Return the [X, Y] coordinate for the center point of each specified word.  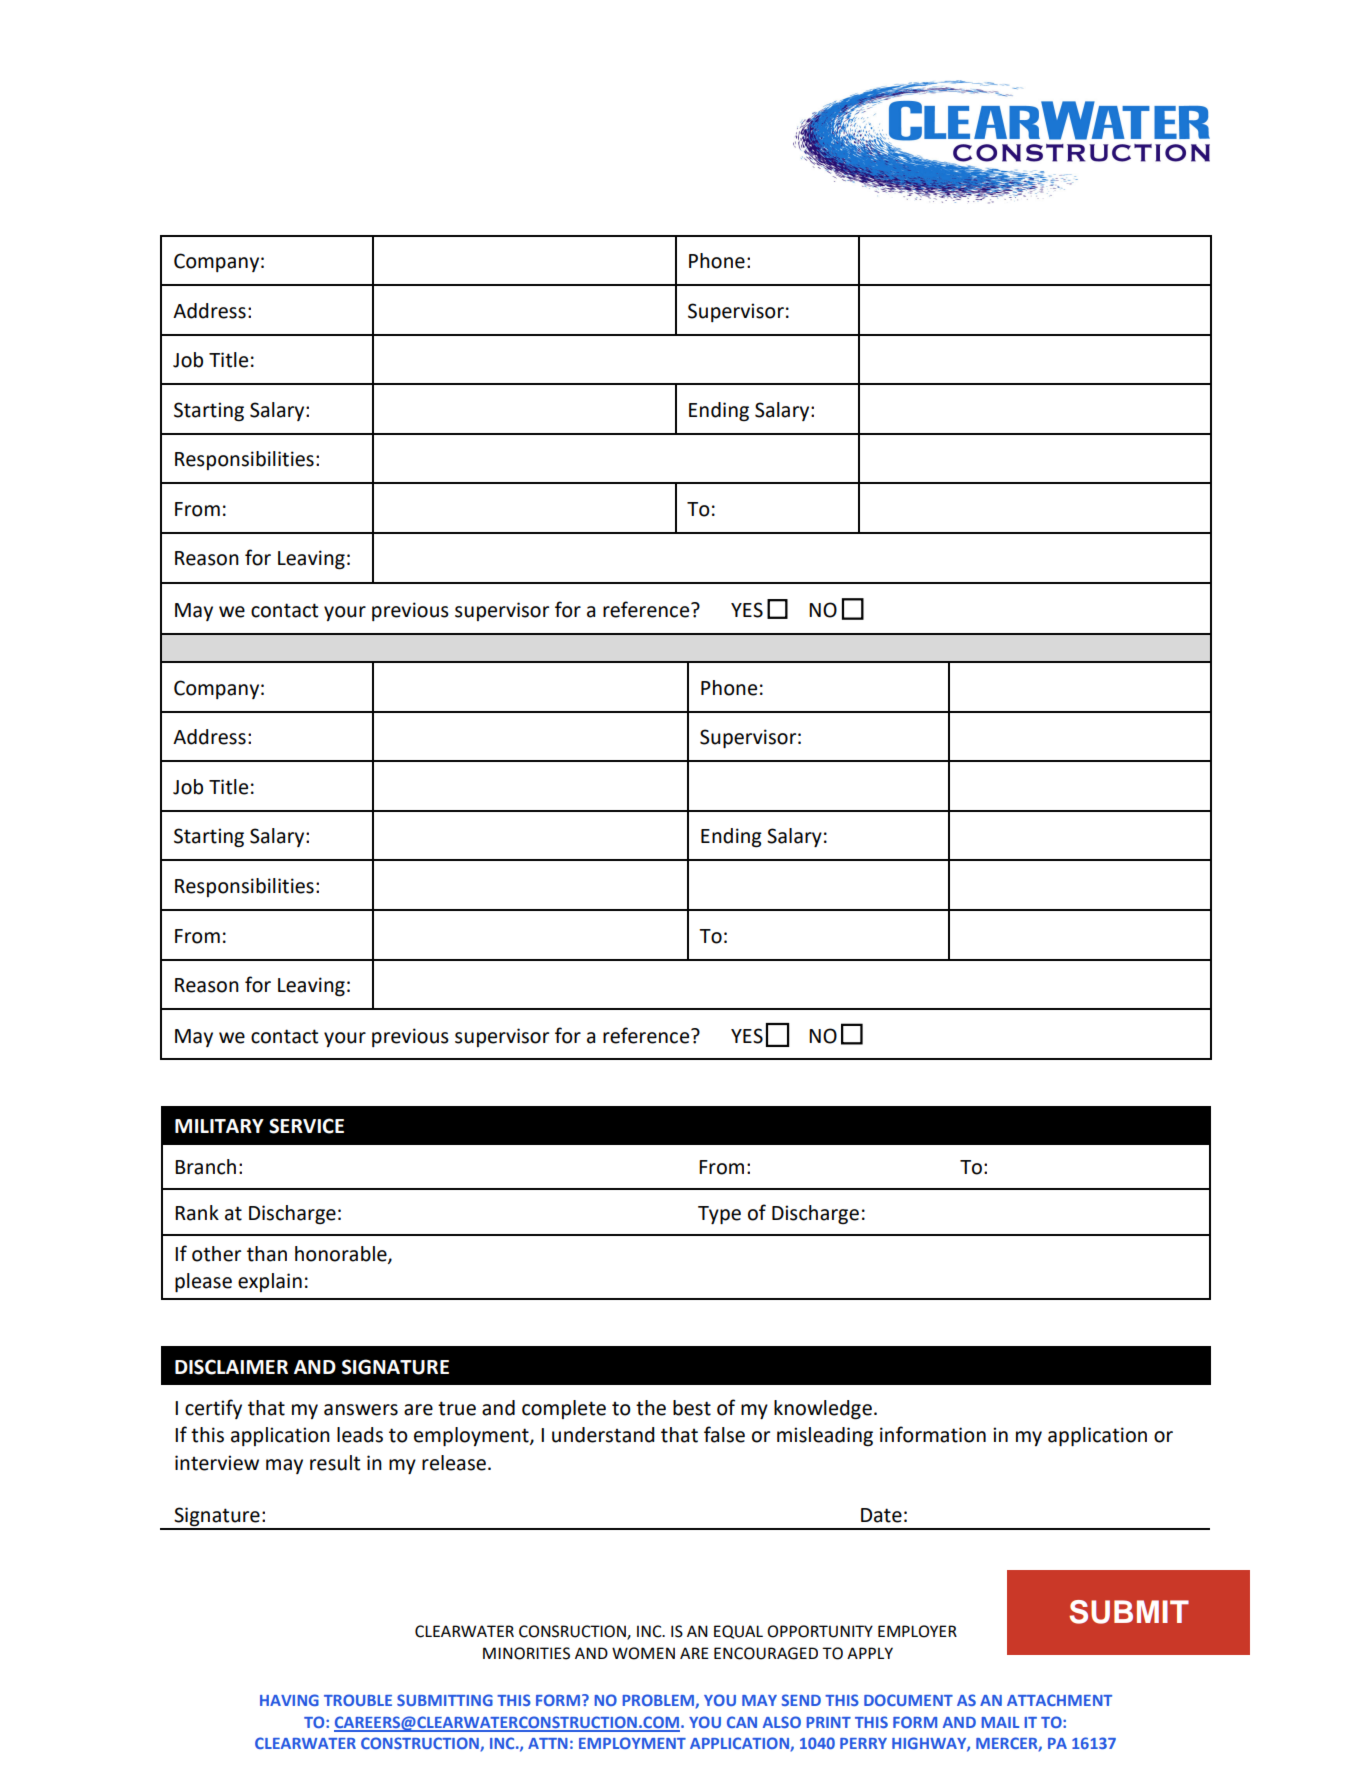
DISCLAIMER [231, 1367]
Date [881, 1515]
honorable [342, 1255]
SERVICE [306, 1126]
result [335, 1463]
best [692, 1408]
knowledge [823, 1410]
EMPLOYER [917, 1631]
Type [719, 1215]
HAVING [289, 1700]
